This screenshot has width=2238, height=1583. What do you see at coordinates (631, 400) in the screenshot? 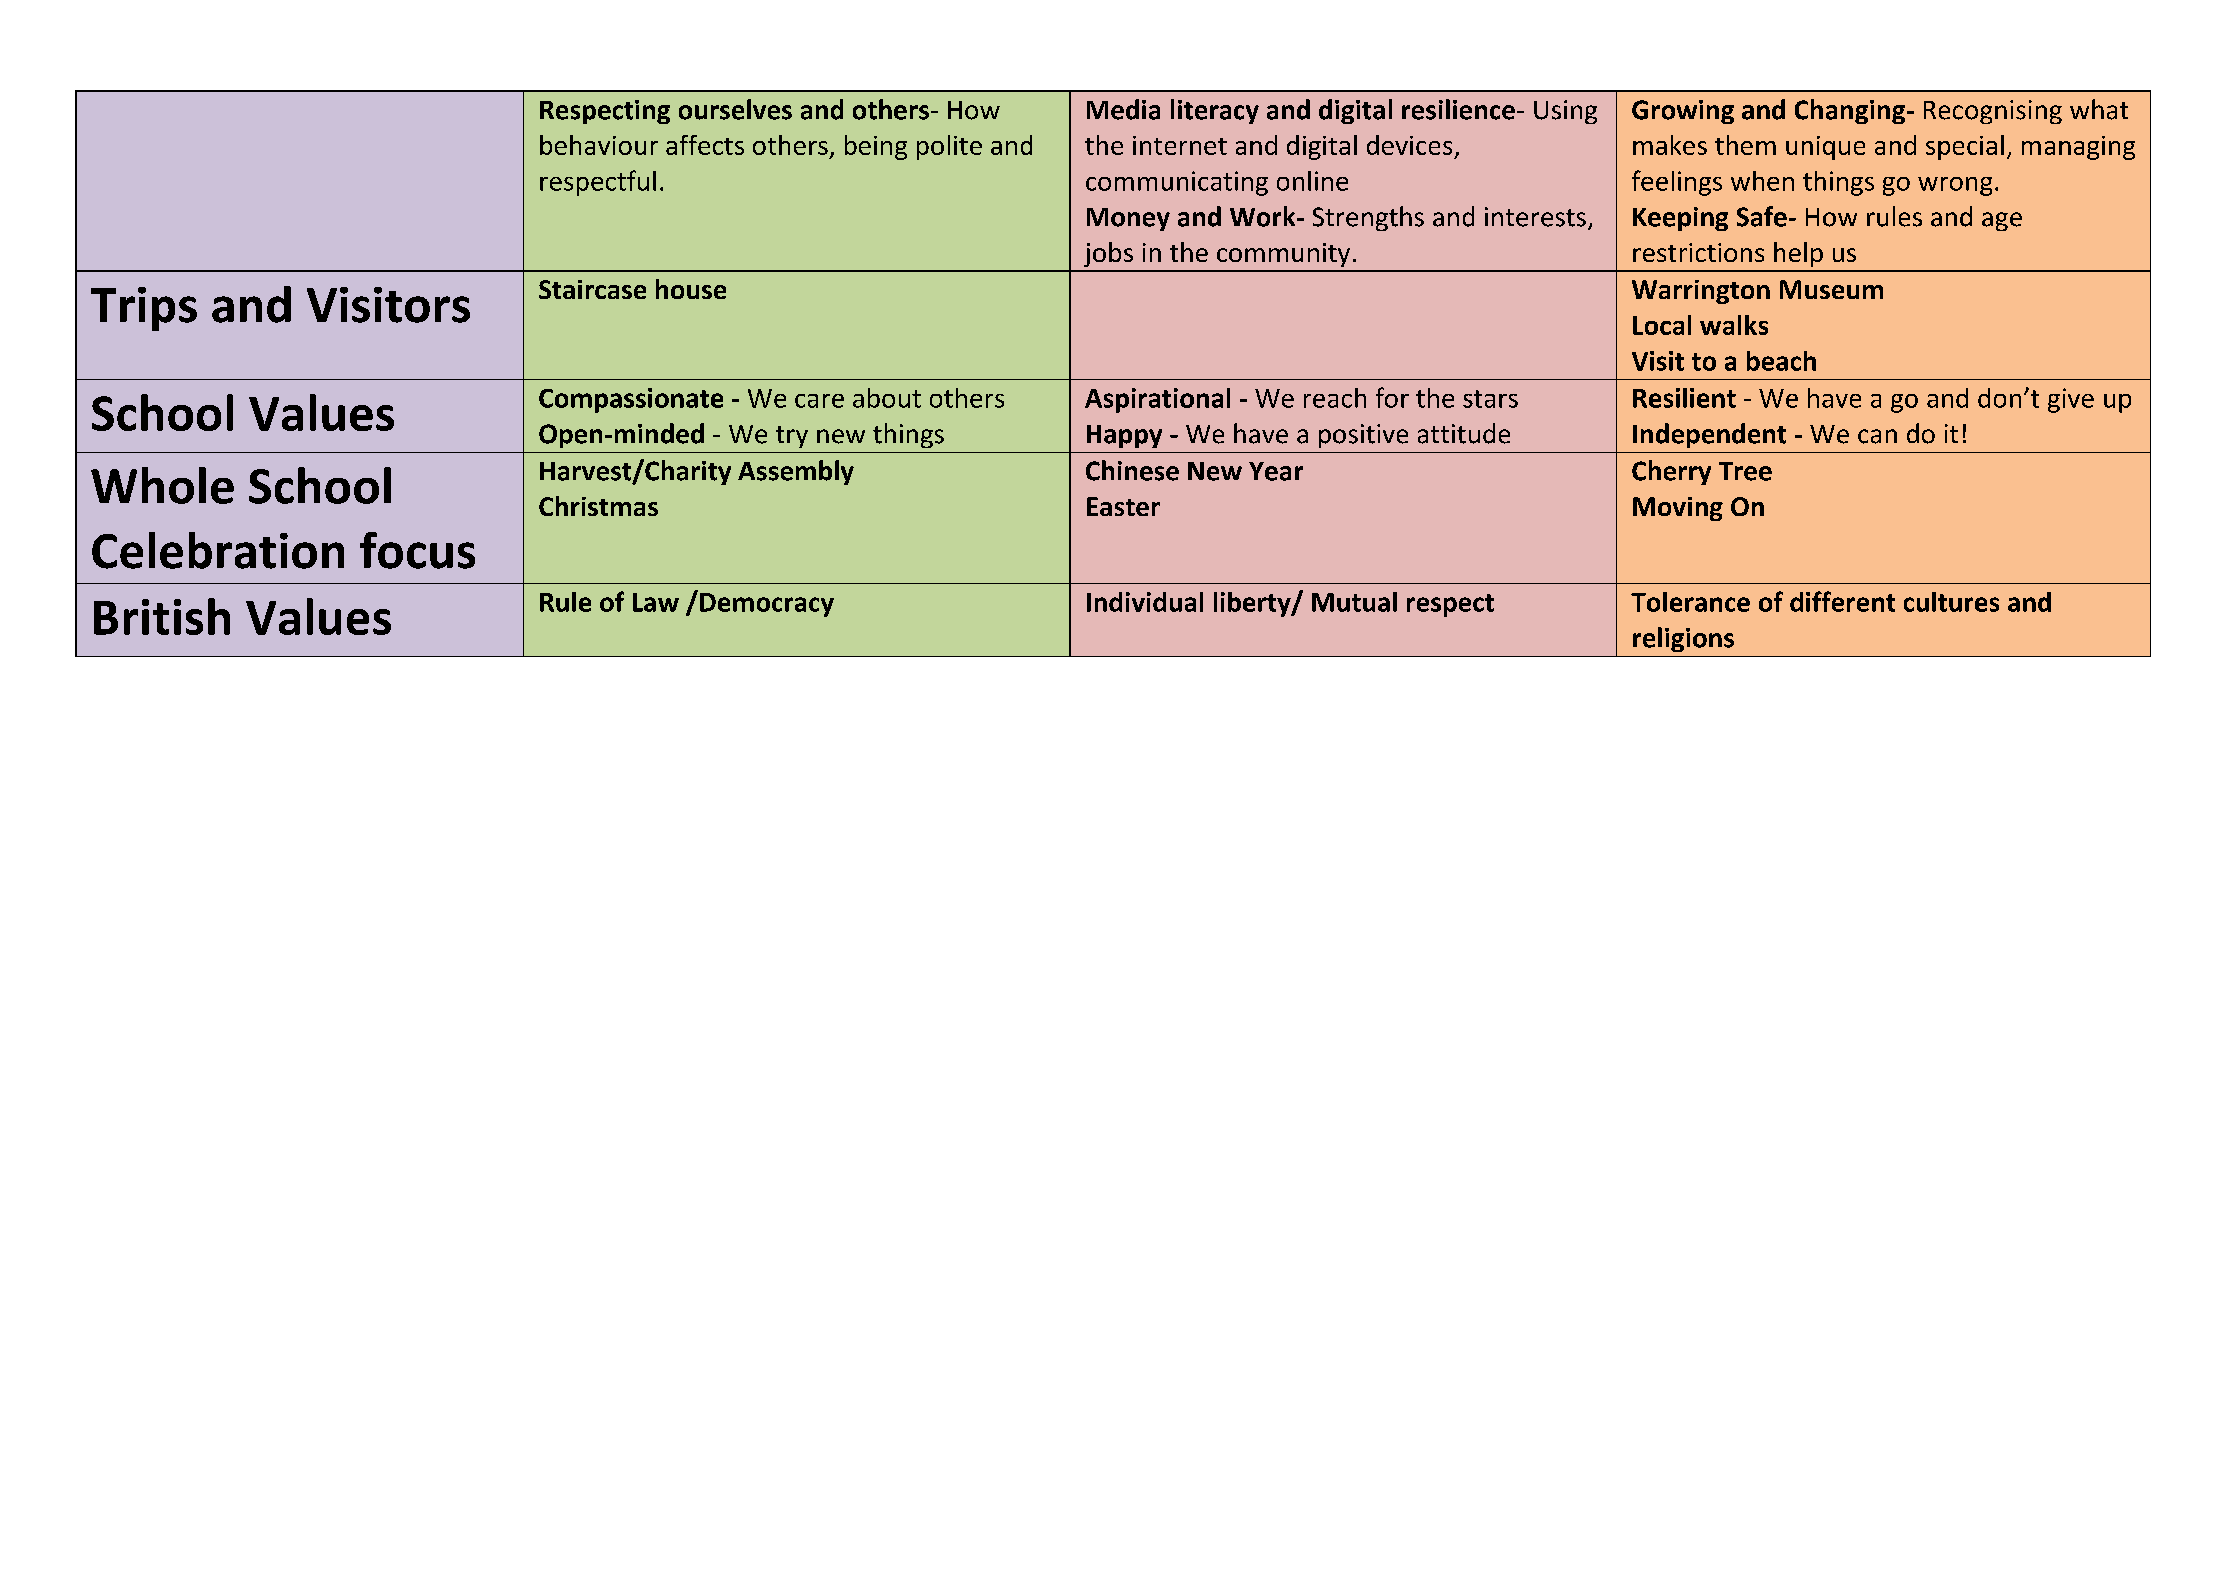
I see `Compassionate` at bounding box center [631, 400].
